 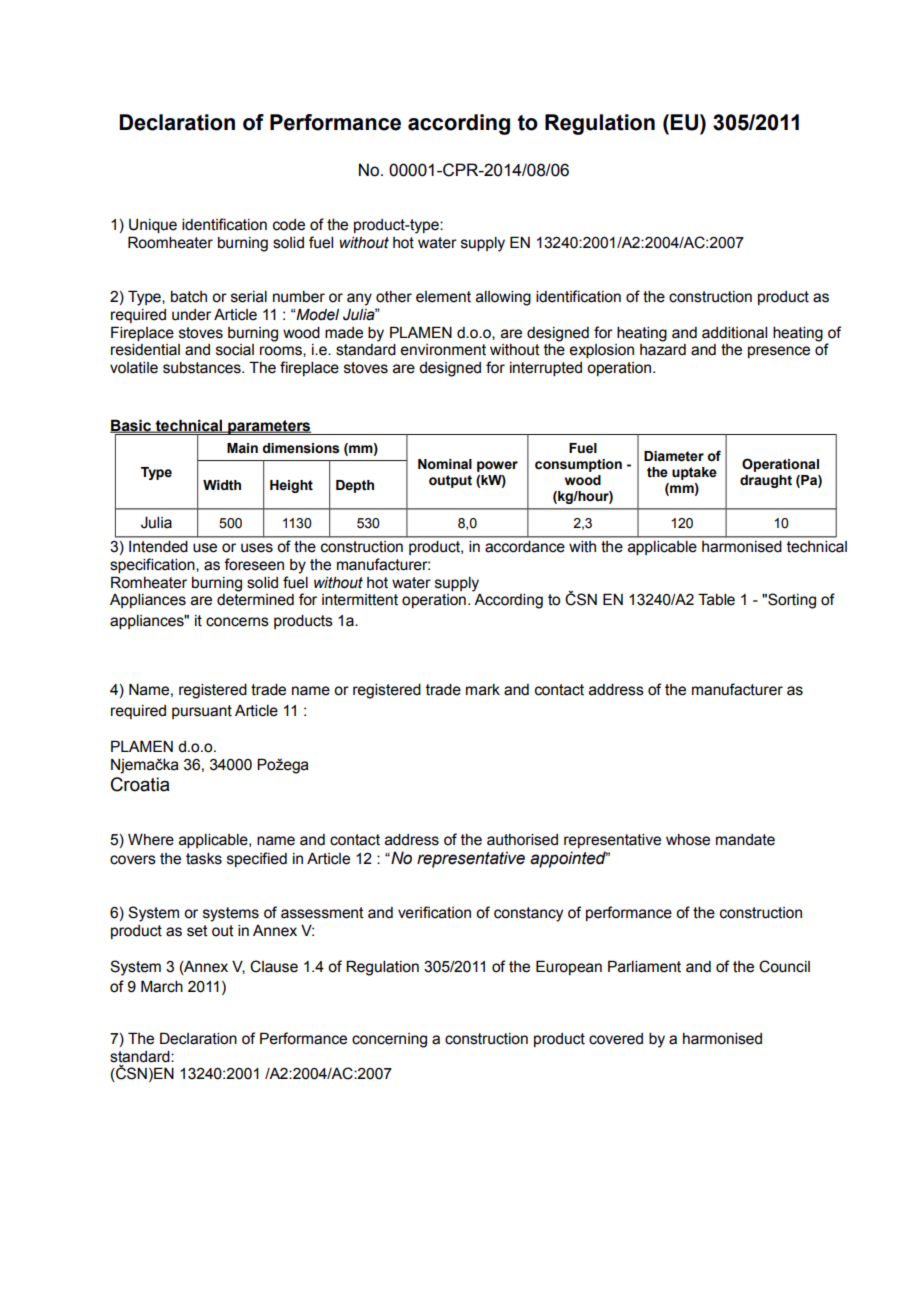 What do you see at coordinates (162, 986) in the document?
I see `March` at bounding box center [162, 986].
